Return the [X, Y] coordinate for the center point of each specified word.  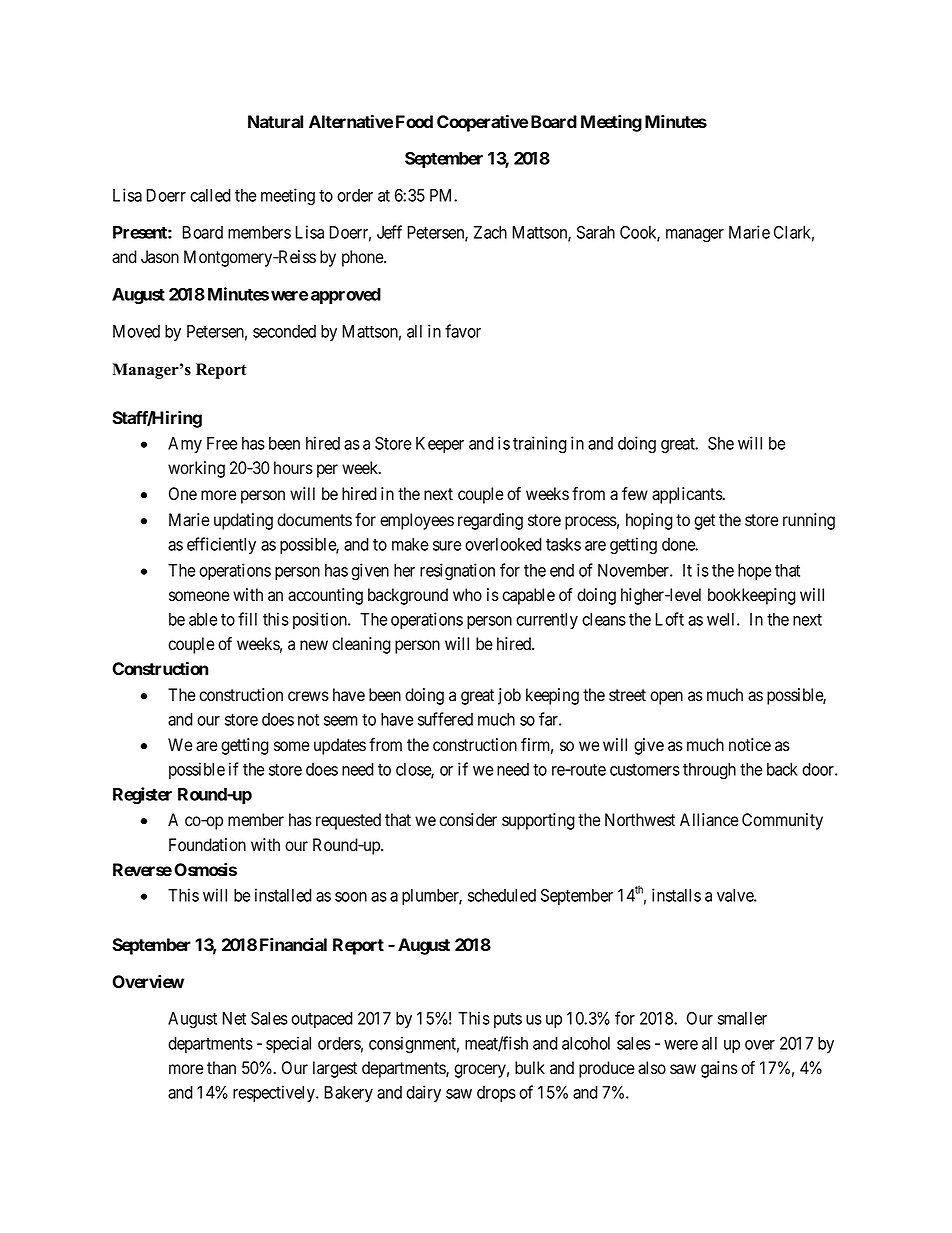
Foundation [207, 845]
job [509, 696]
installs [676, 895]
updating [243, 521]
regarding [490, 521]
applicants [688, 495]
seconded [284, 331]
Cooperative [482, 123]
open [666, 698]
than [221, 1067]
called [210, 195]
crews [308, 696]
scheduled [502, 895]
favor [463, 331]
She [721, 443]
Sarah [596, 232]
